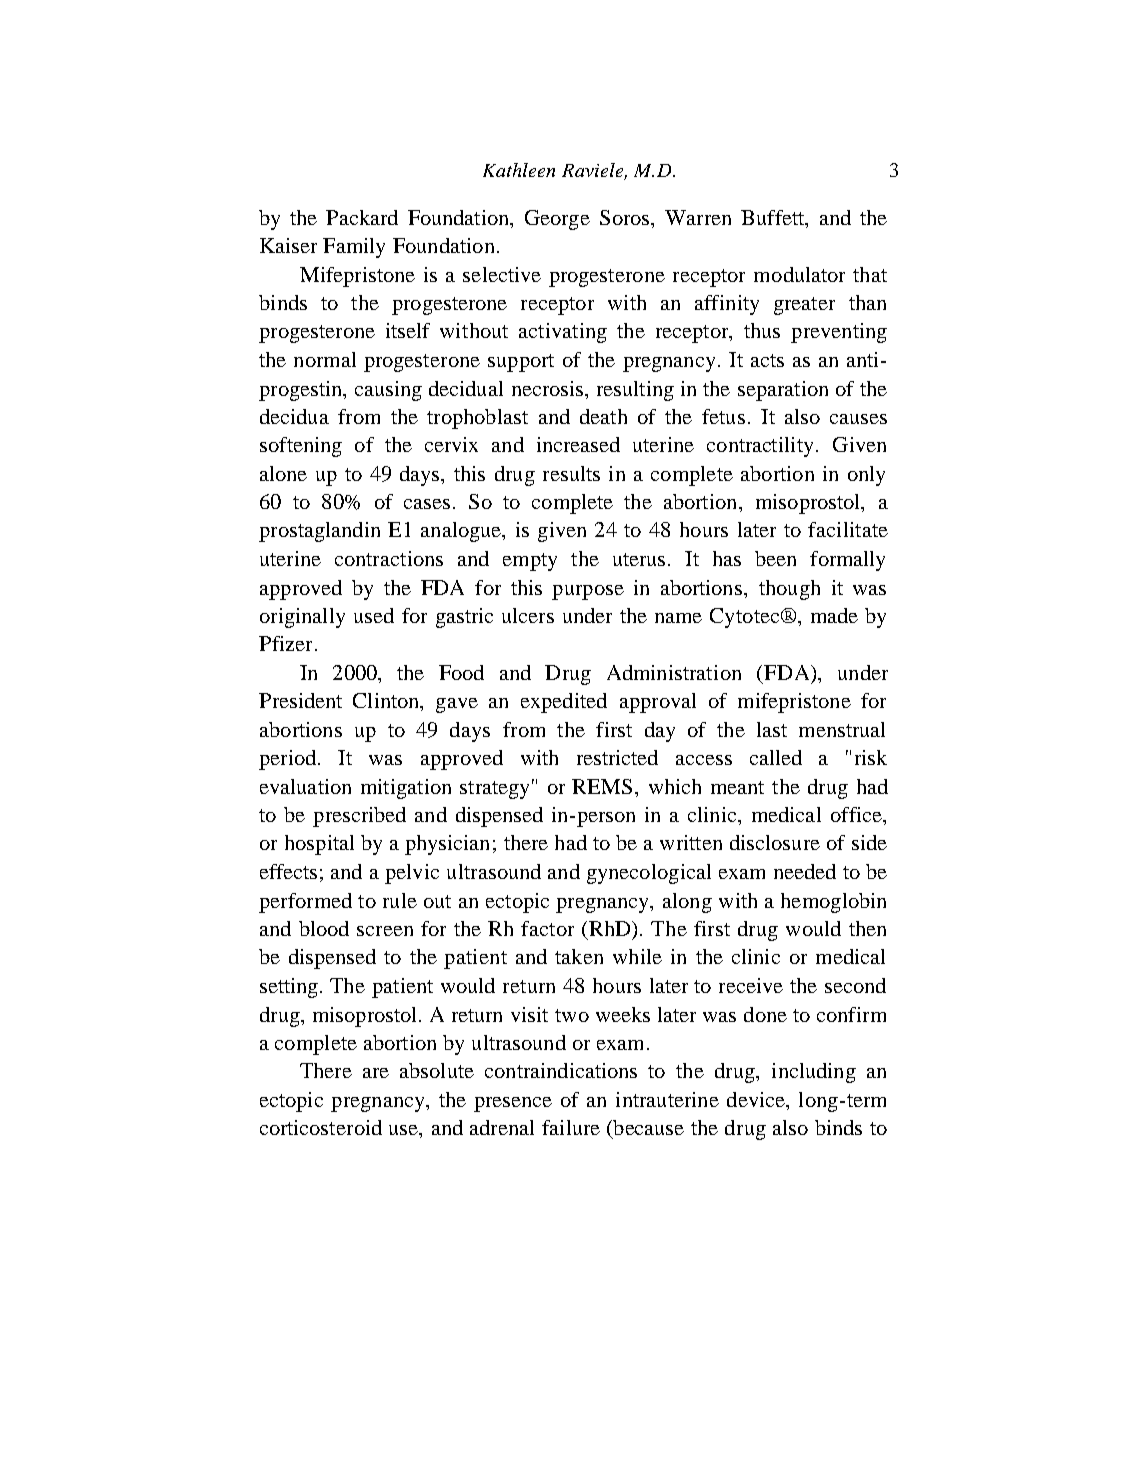 Image resolution: width=1147 pixels, height=1484 pixels. Describe the element at coordinates (362, 217) in the screenshot. I see `Packard` at that location.
